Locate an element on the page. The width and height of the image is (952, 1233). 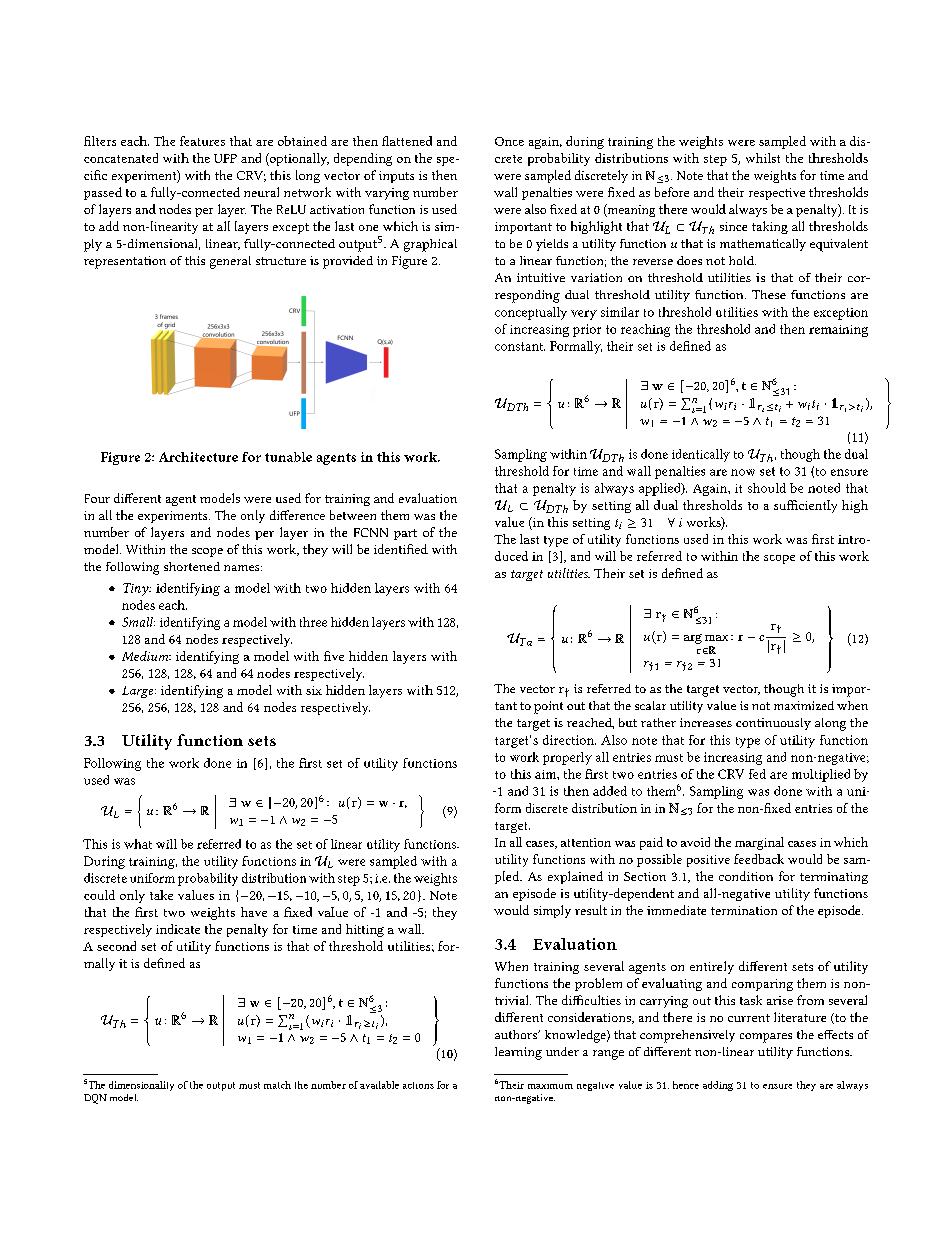
whilst is located at coordinates (763, 158).
